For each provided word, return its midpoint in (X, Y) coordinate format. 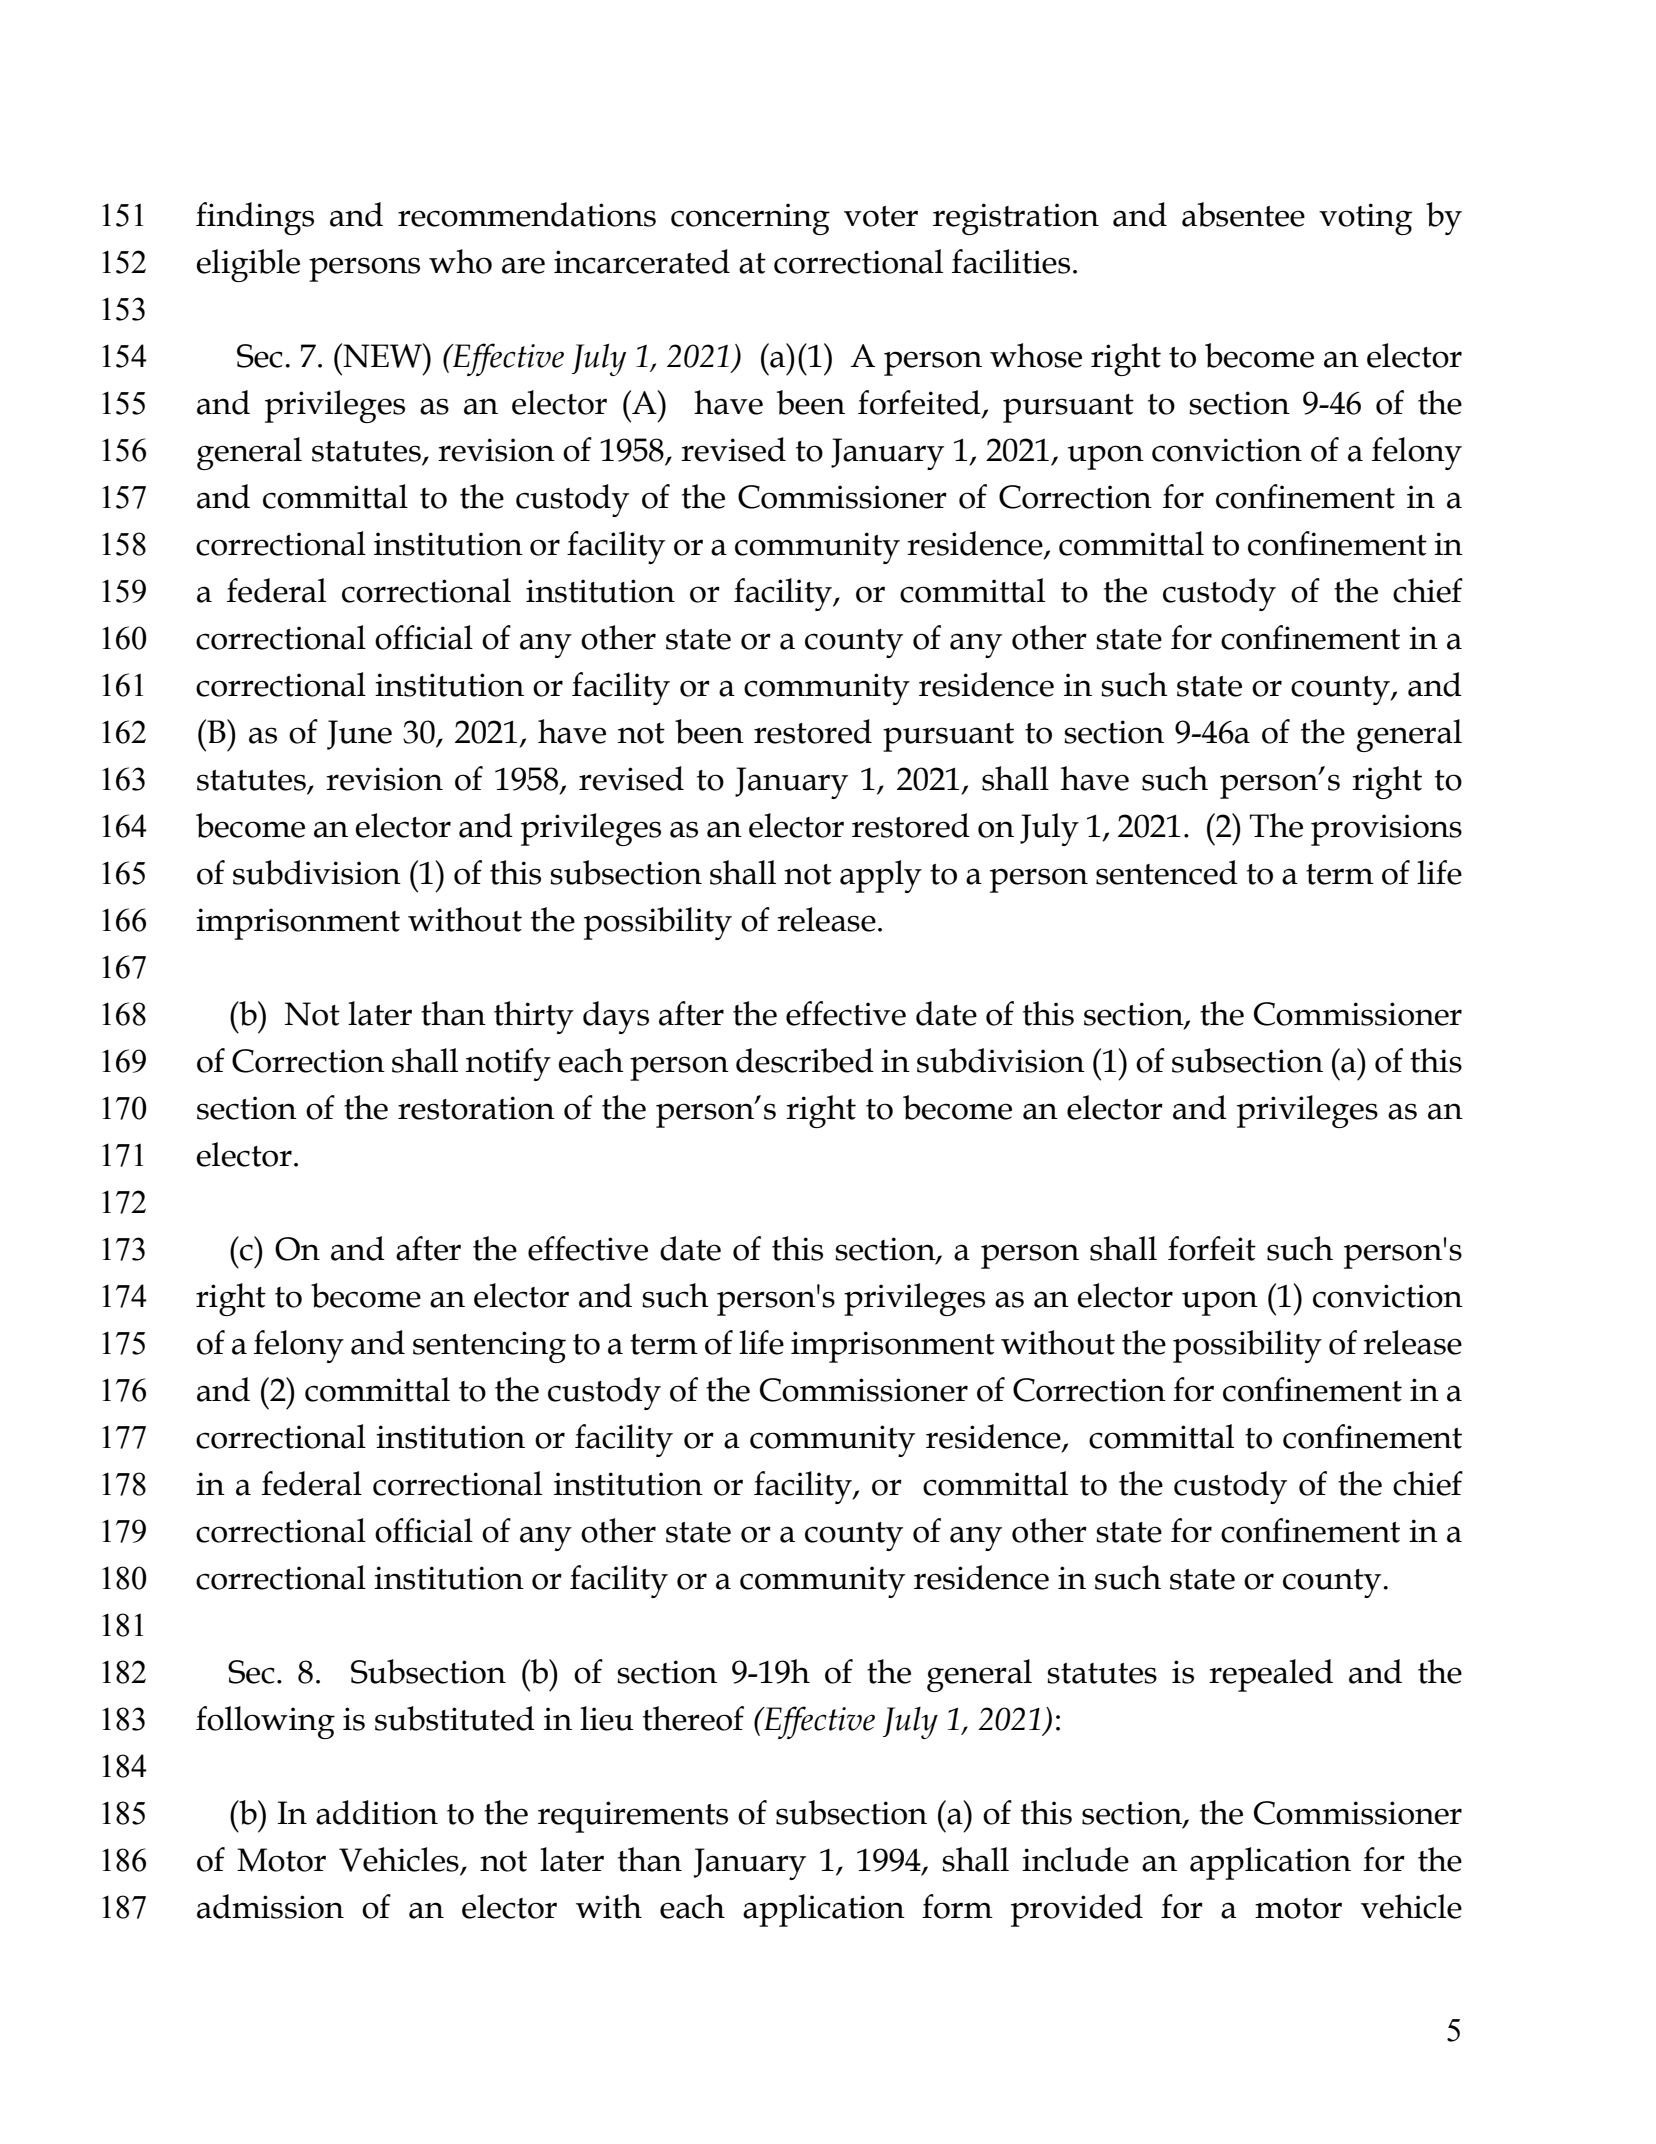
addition (377, 1812)
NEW (382, 355)
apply (881, 876)
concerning (750, 219)
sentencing (489, 1347)
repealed (1271, 1675)
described (805, 1060)
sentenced (1167, 872)
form (957, 1906)
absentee (1243, 214)
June (359, 735)
